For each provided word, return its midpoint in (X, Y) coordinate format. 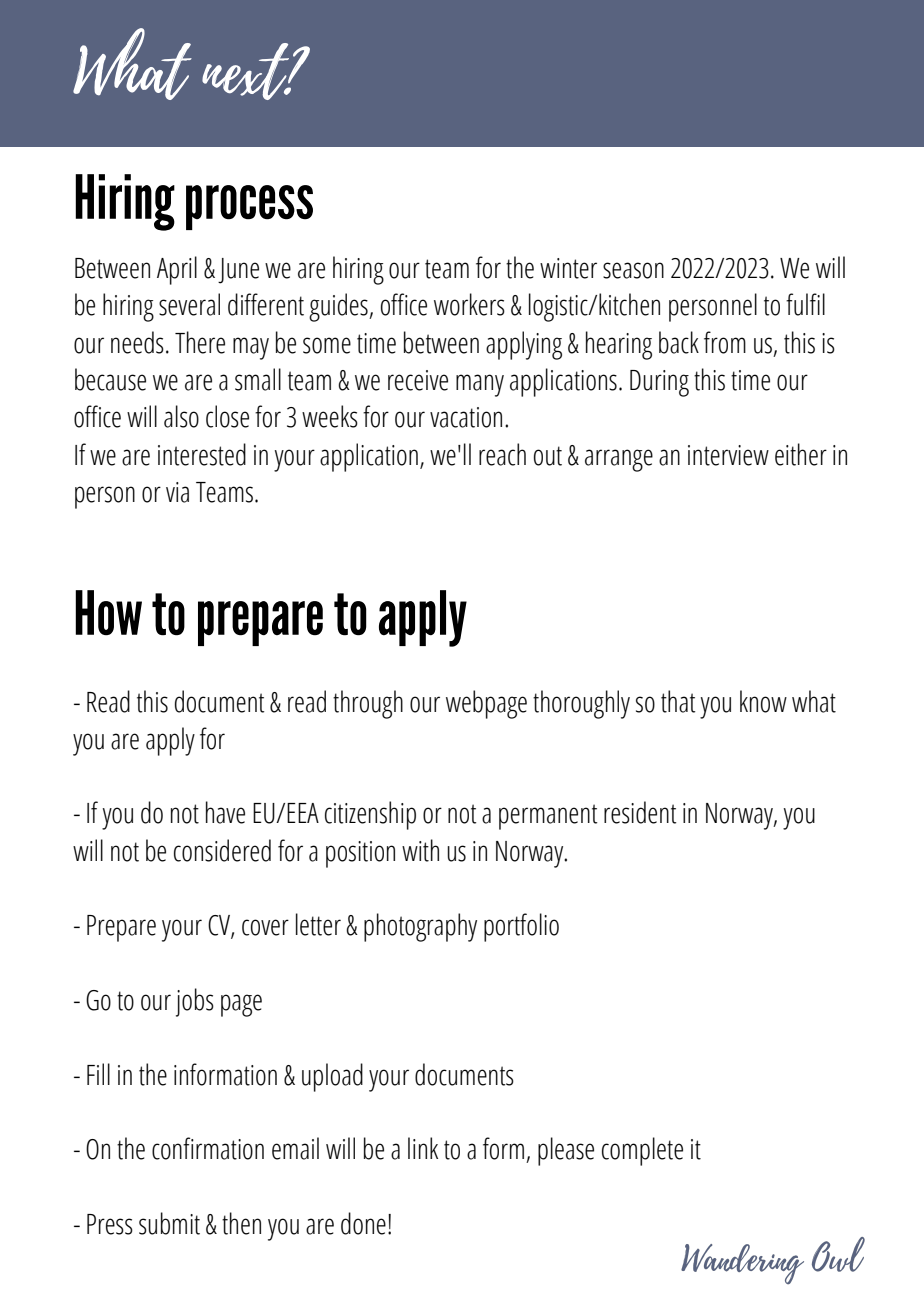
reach (502, 454)
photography (420, 927)
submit (169, 1223)
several (189, 304)
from (725, 342)
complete (642, 1151)
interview (728, 455)
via (177, 492)
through (368, 704)
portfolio (521, 927)
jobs (195, 1002)
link (423, 1148)
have (225, 812)
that (678, 701)
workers (469, 304)
